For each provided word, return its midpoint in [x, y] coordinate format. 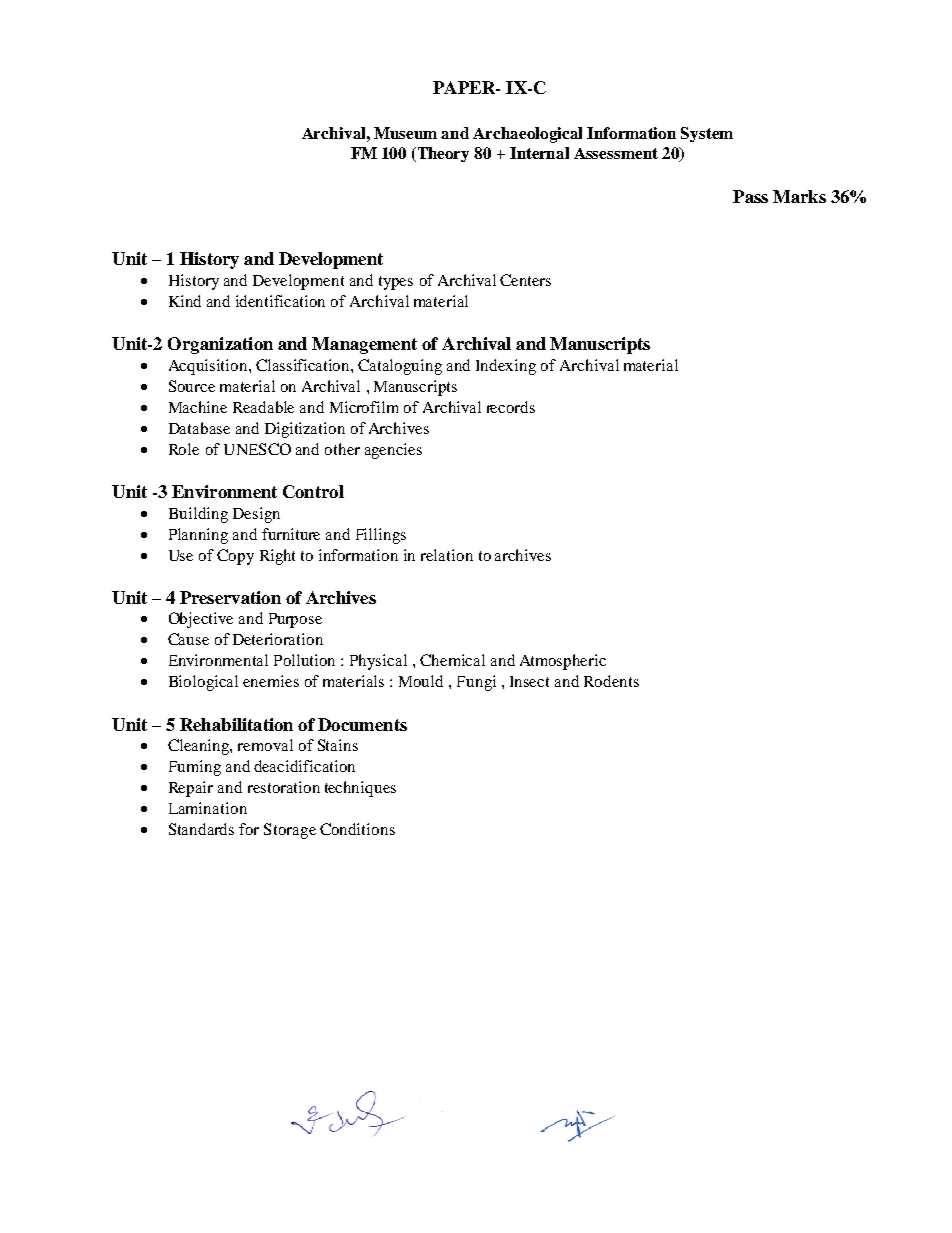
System [707, 134]
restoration [284, 787]
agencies [393, 451]
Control [313, 491]
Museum [405, 133]
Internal [539, 153]
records [511, 407]
